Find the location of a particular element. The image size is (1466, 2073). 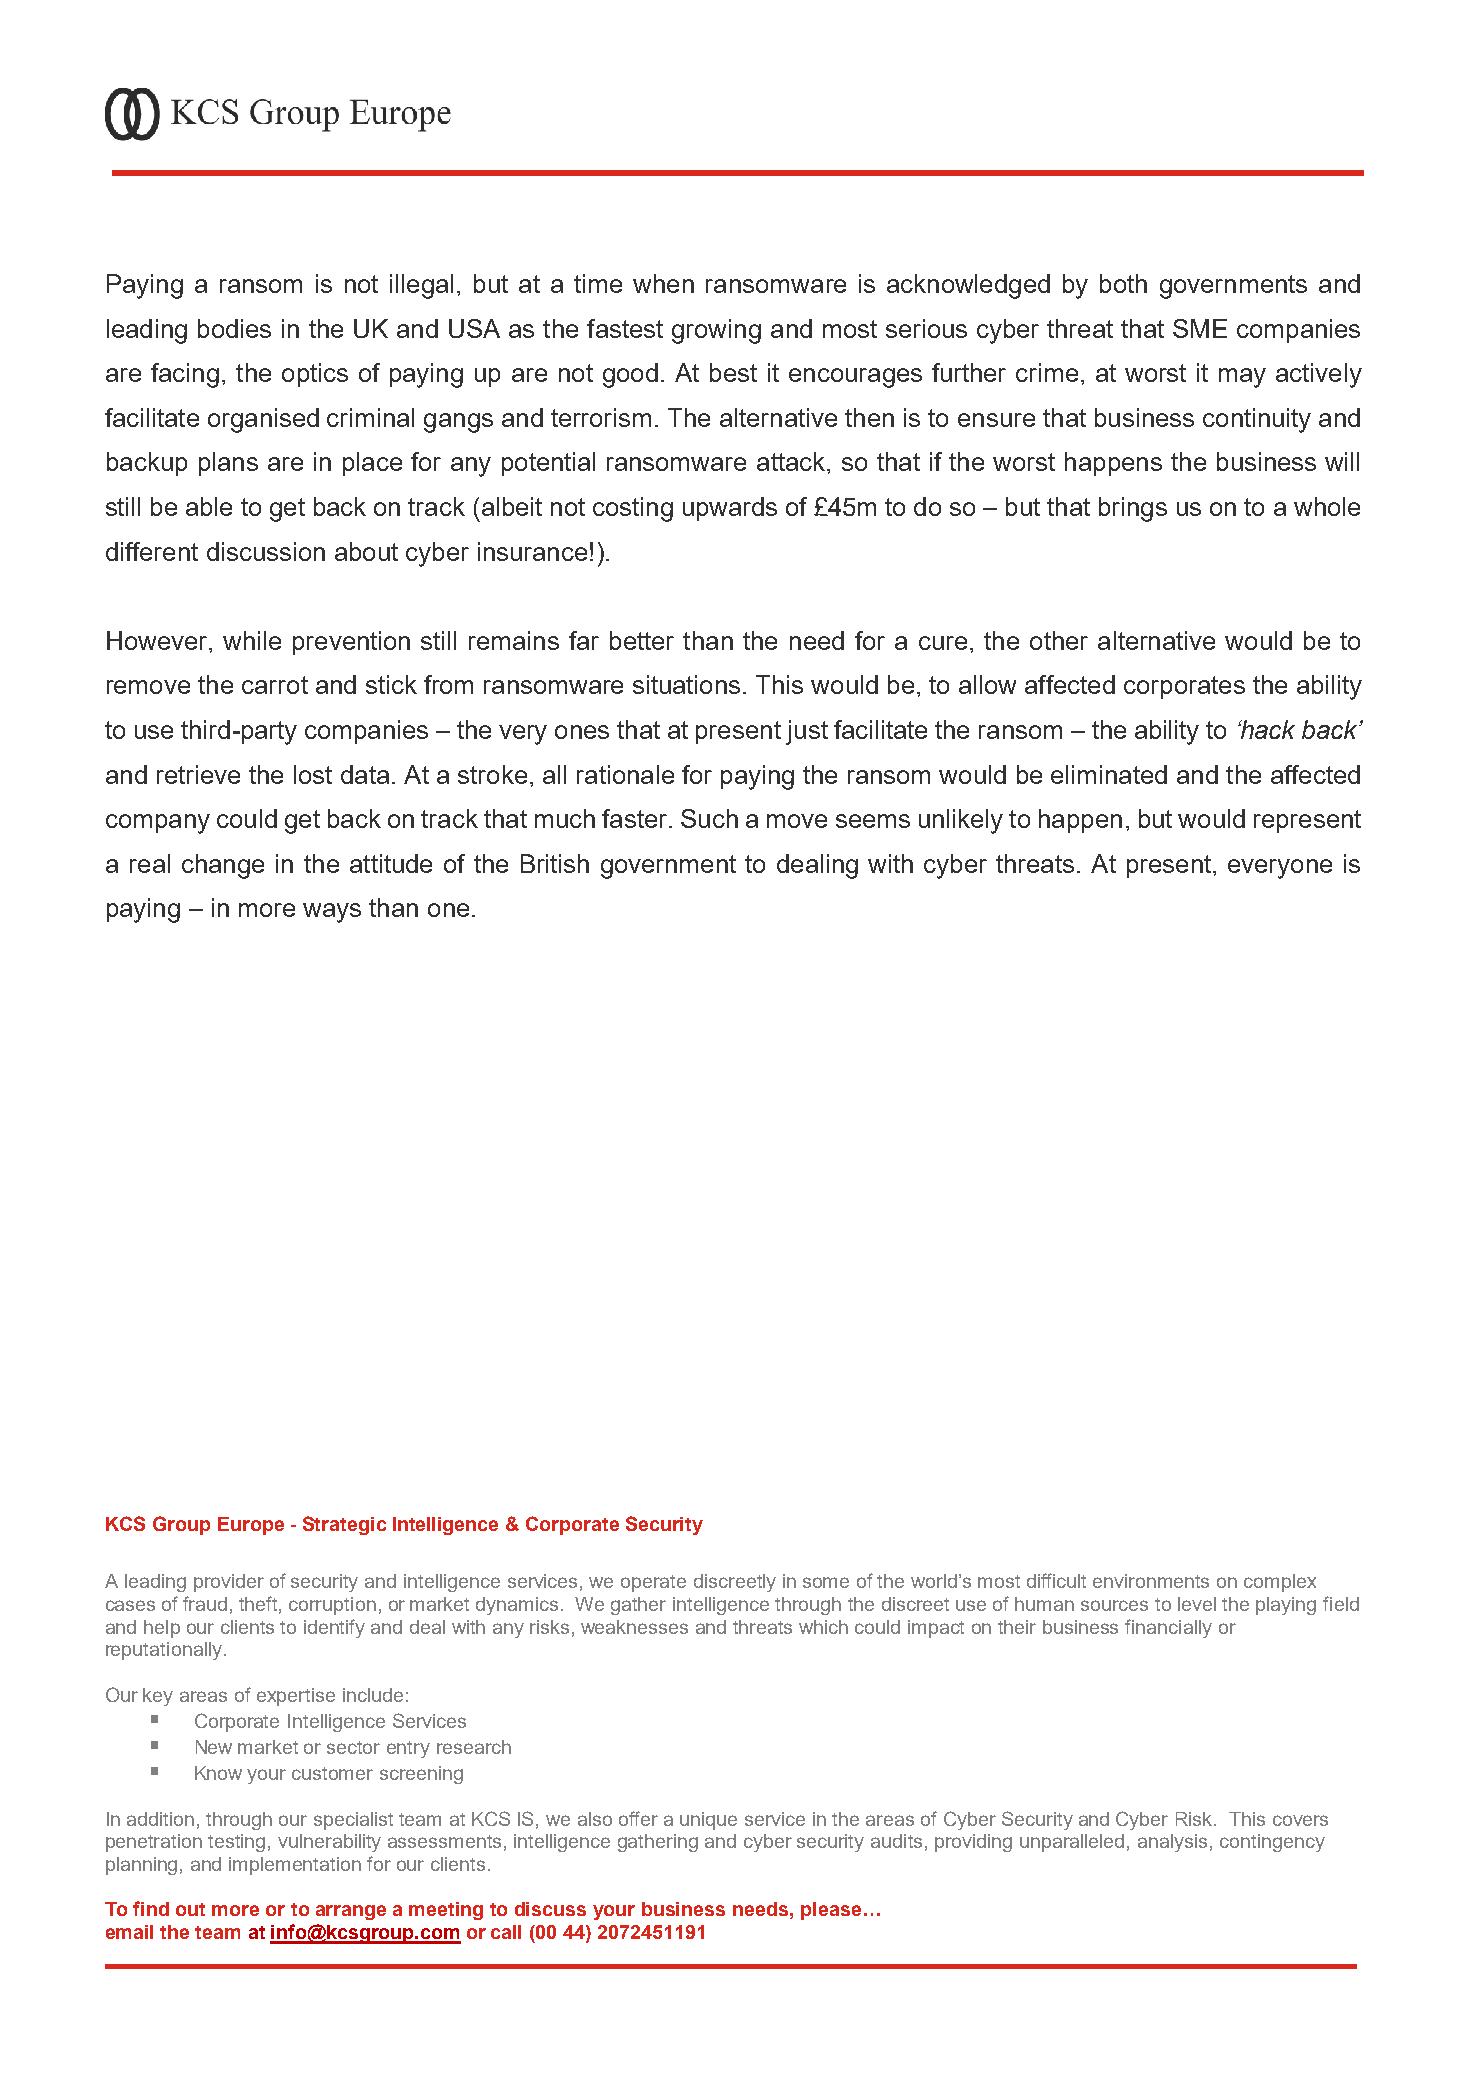

operate is located at coordinates (653, 1583).
